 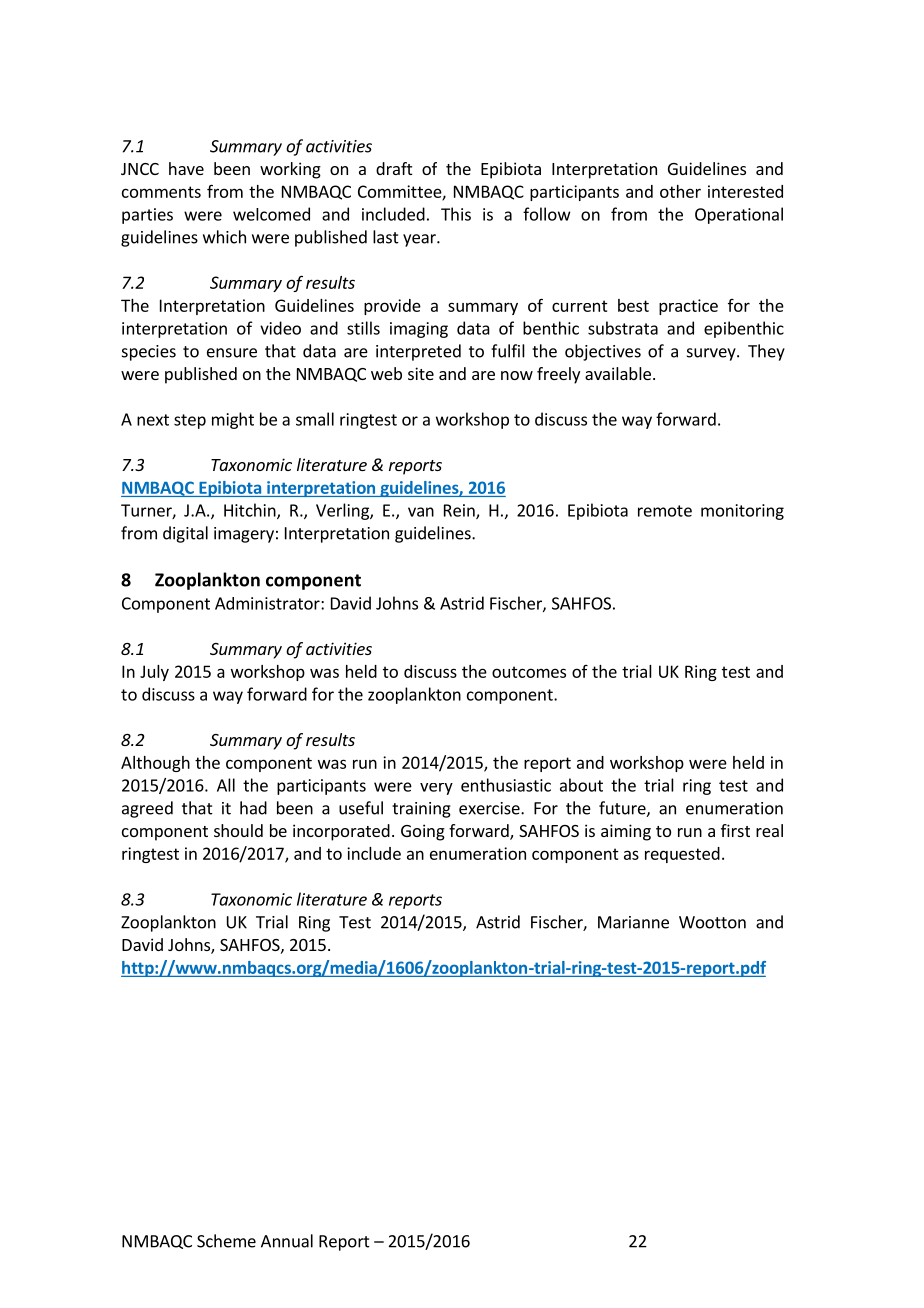 What do you see at coordinates (680, 191) in the page?
I see `other` at bounding box center [680, 191].
